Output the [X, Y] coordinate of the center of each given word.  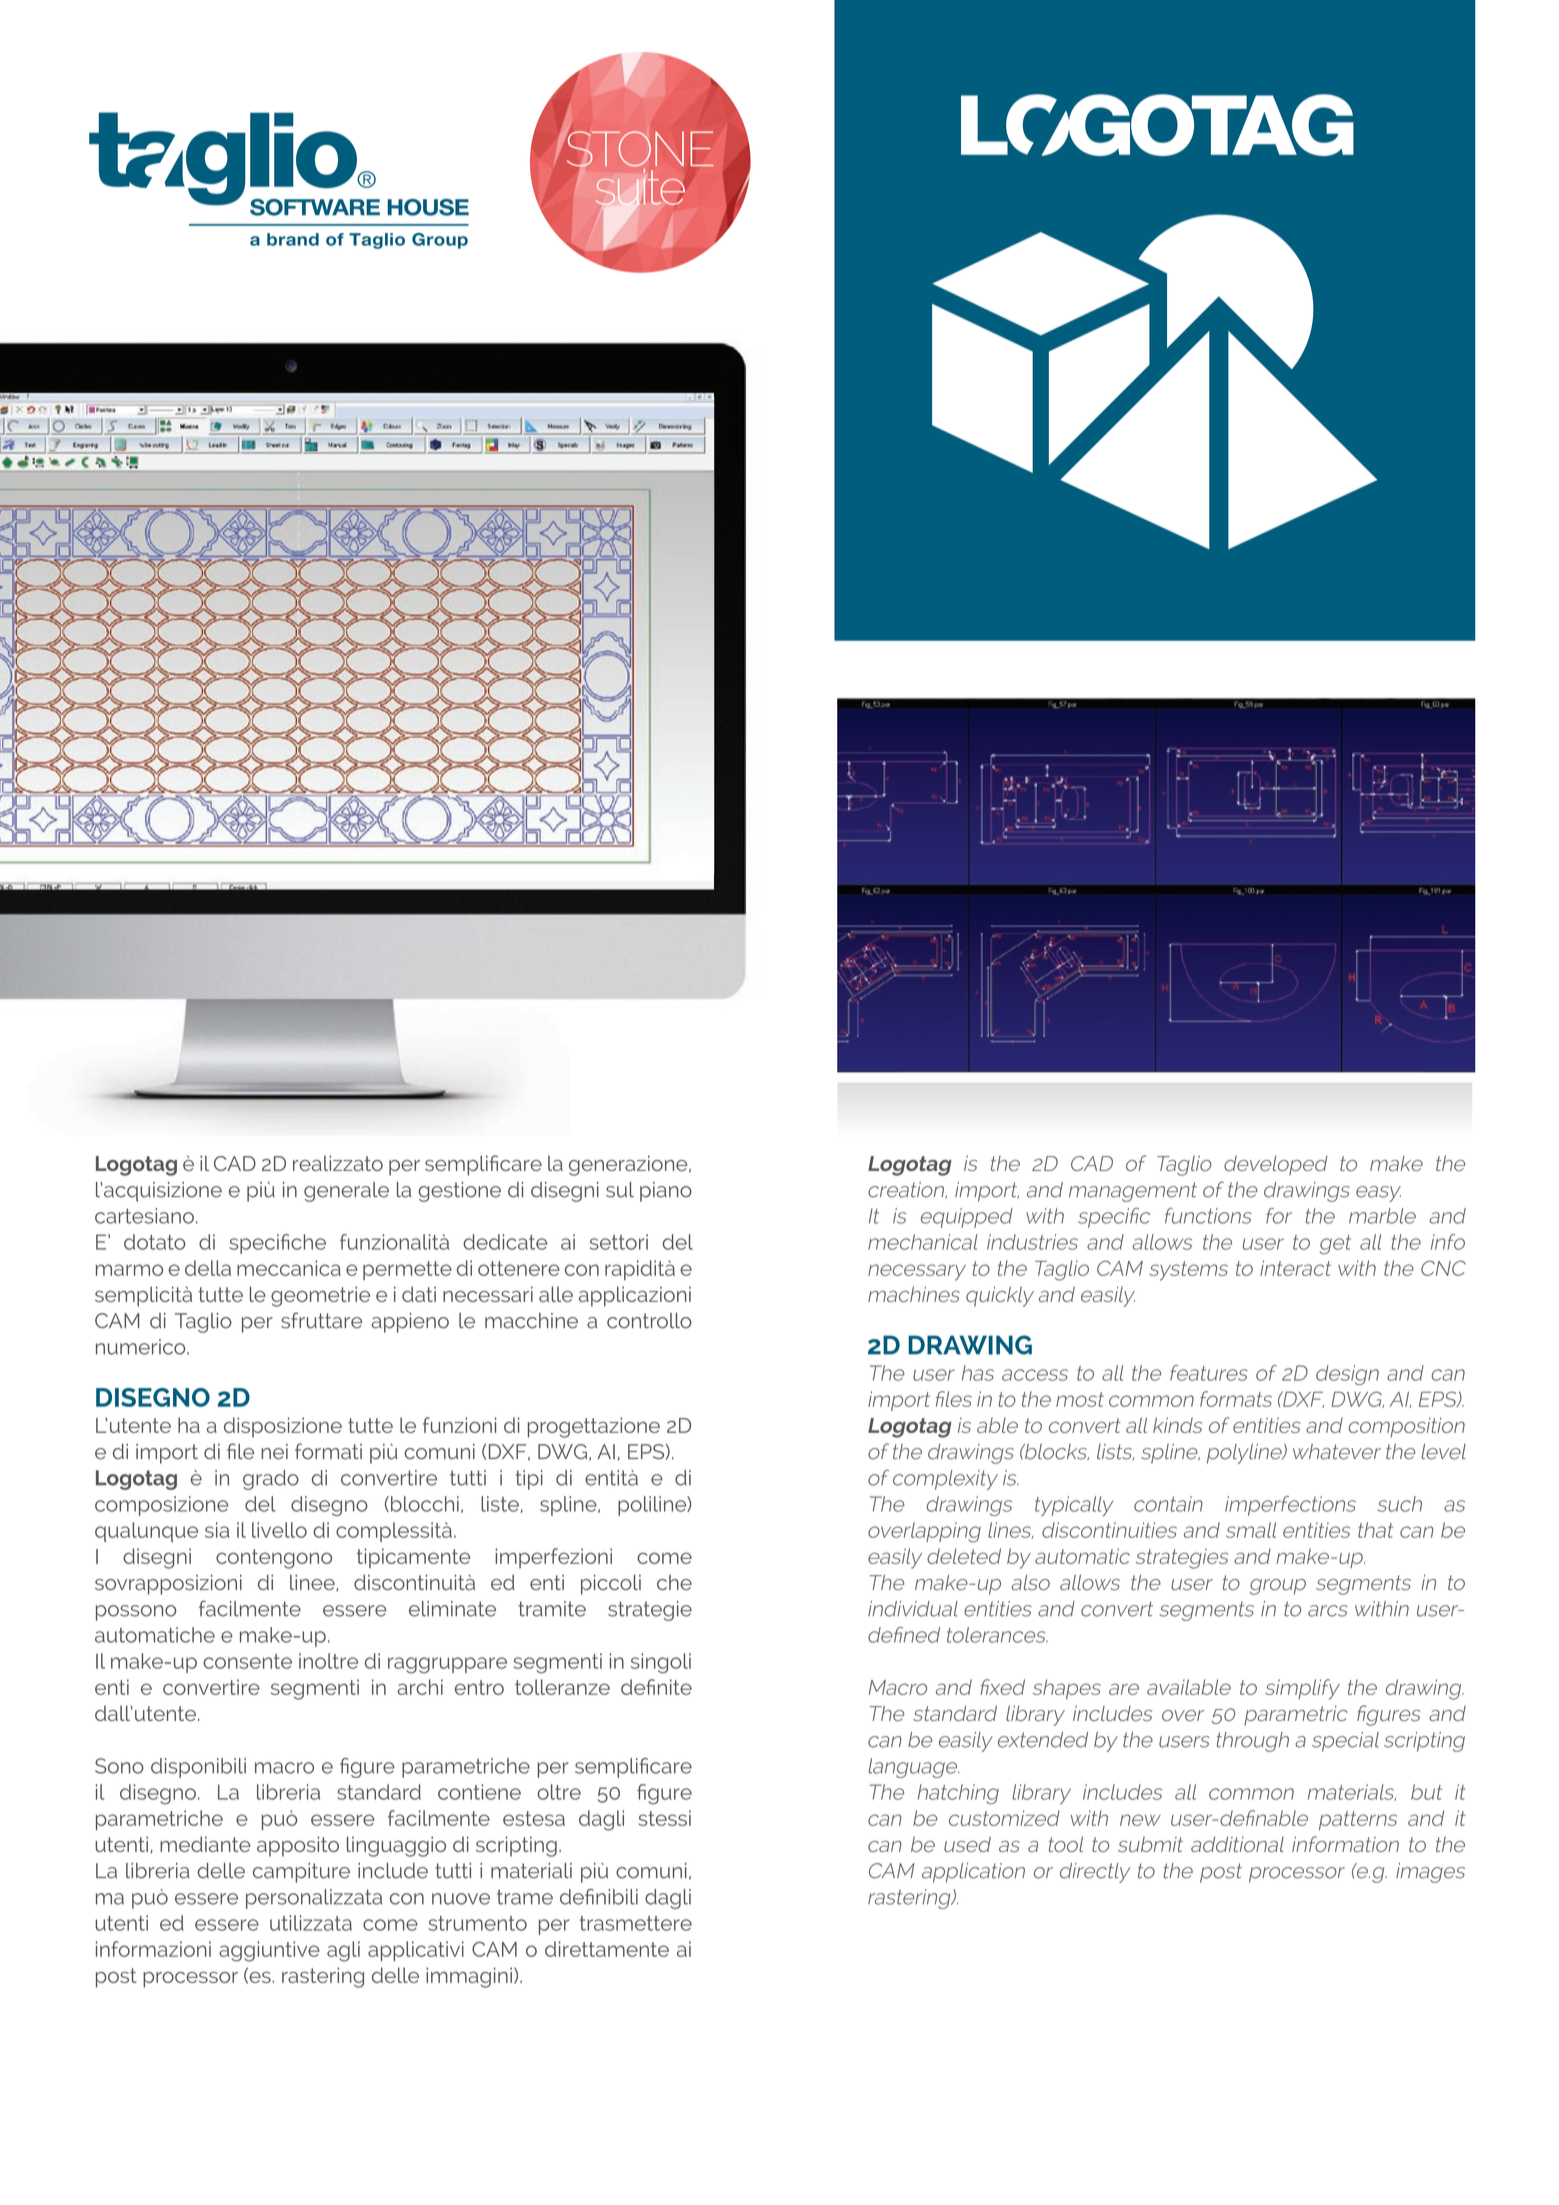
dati [419, 1294]
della [208, 1268]
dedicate [505, 1242]
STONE [640, 149]
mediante [205, 1844]
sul [620, 1190]
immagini [469, 1977]
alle [556, 1294]
